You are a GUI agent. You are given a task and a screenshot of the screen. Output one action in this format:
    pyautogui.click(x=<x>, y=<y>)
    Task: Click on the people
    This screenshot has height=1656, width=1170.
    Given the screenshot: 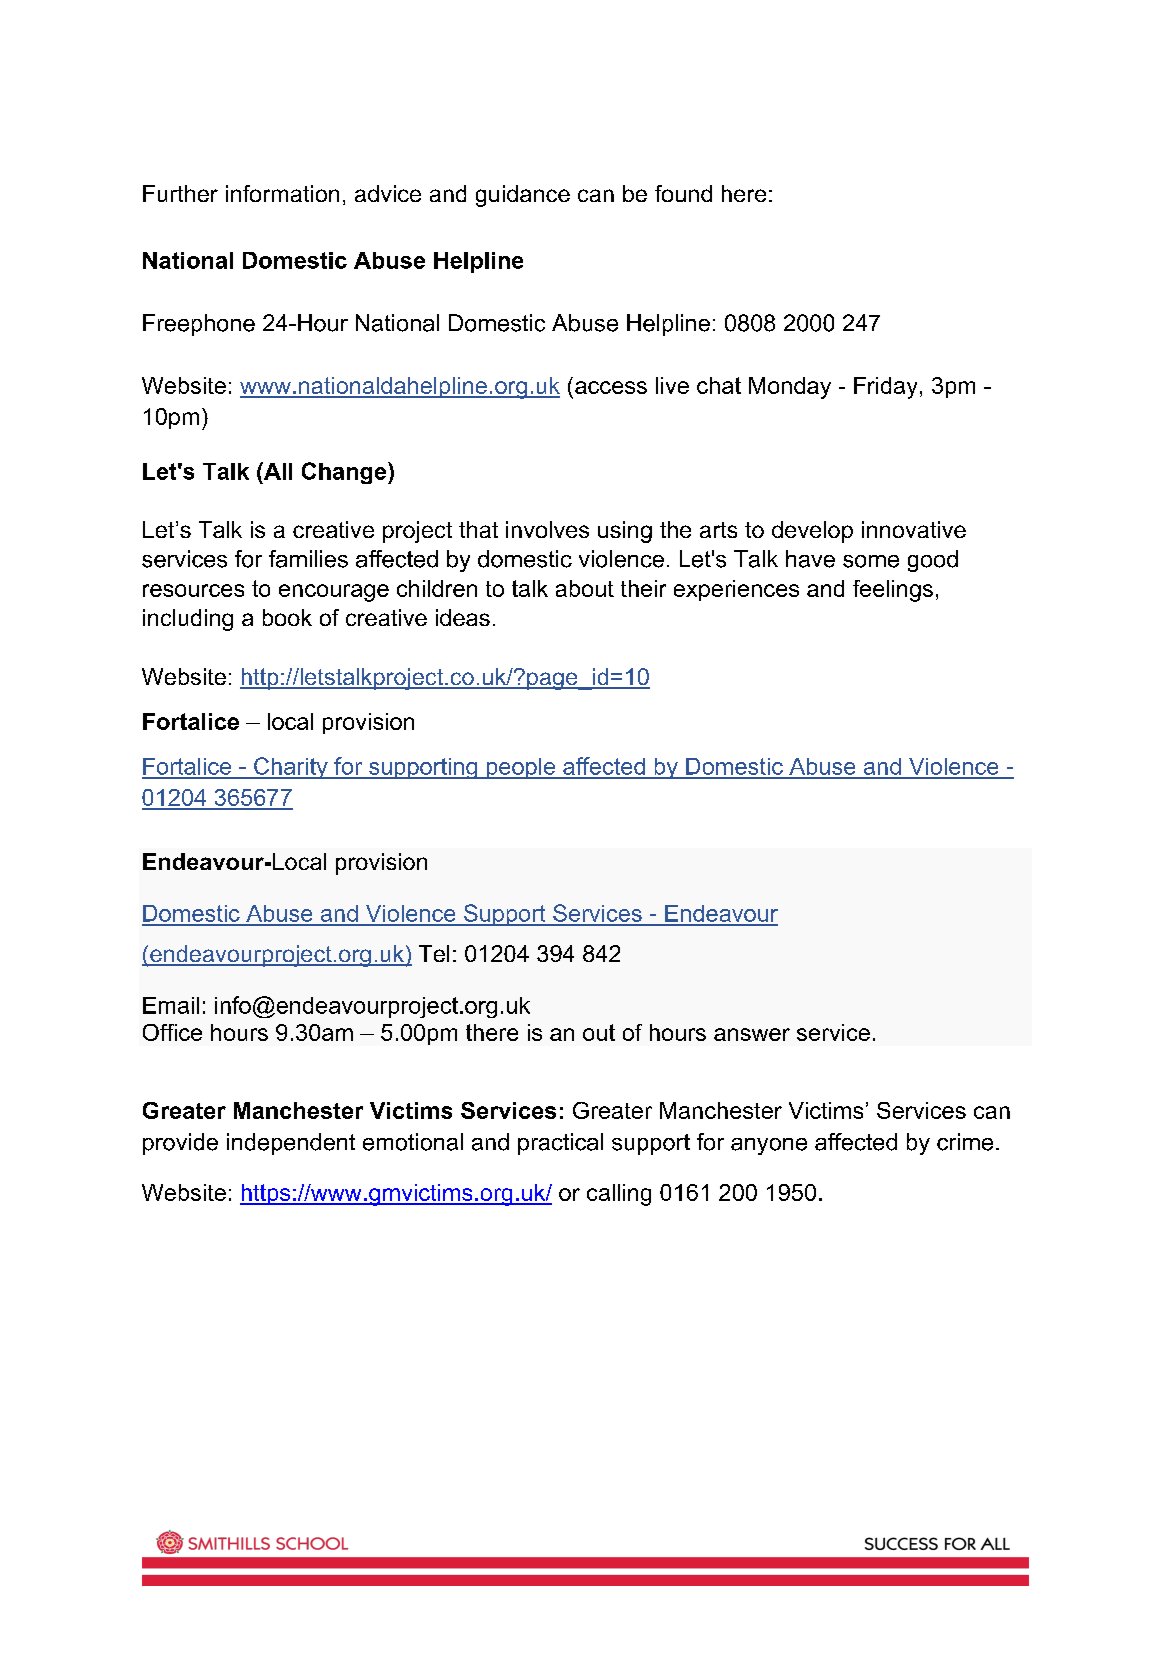 What is the action you would take?
    pyautogui.click(x=521, y=768)
